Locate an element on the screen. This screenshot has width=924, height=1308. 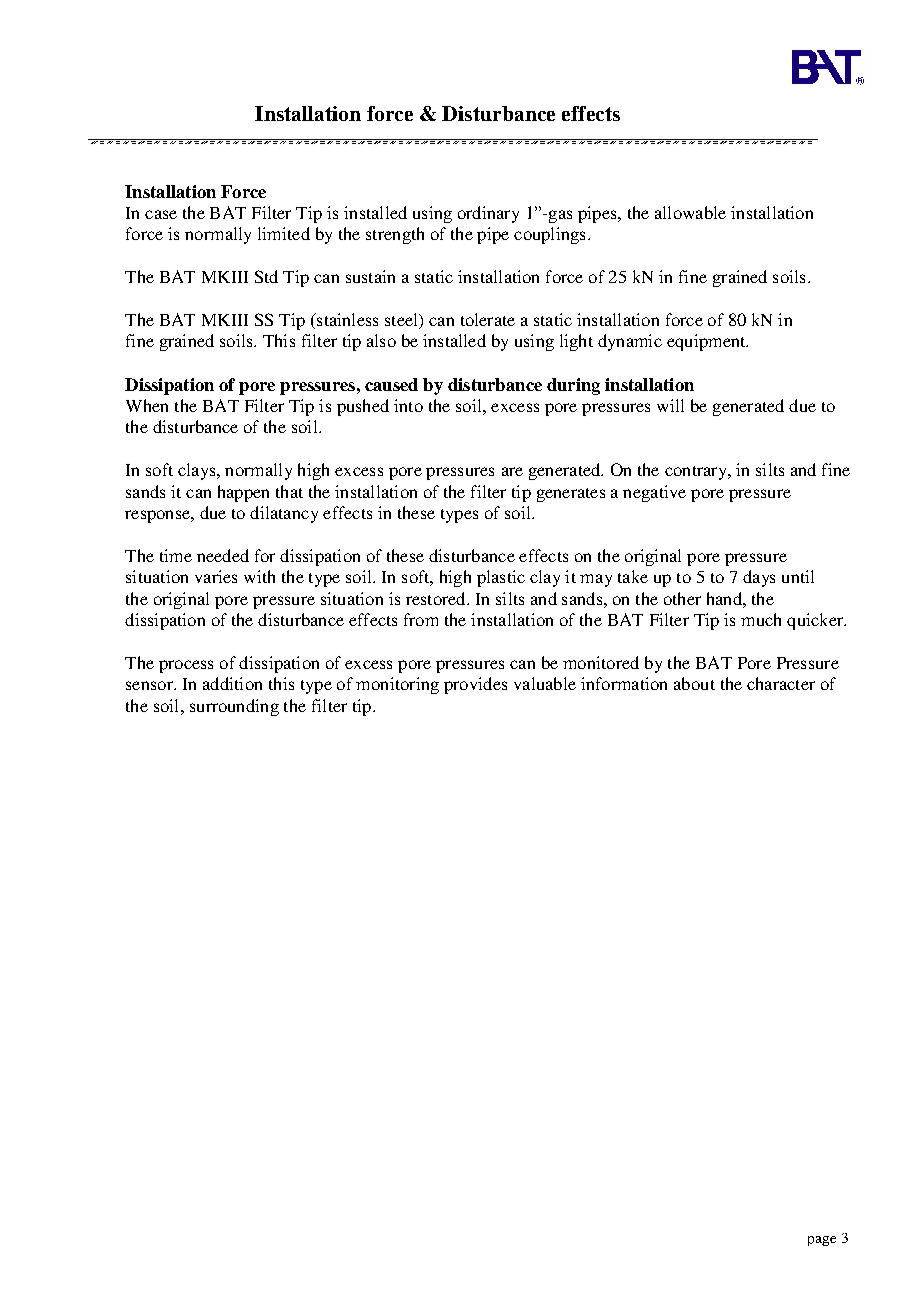
character is located at coordinates (781, 683).
